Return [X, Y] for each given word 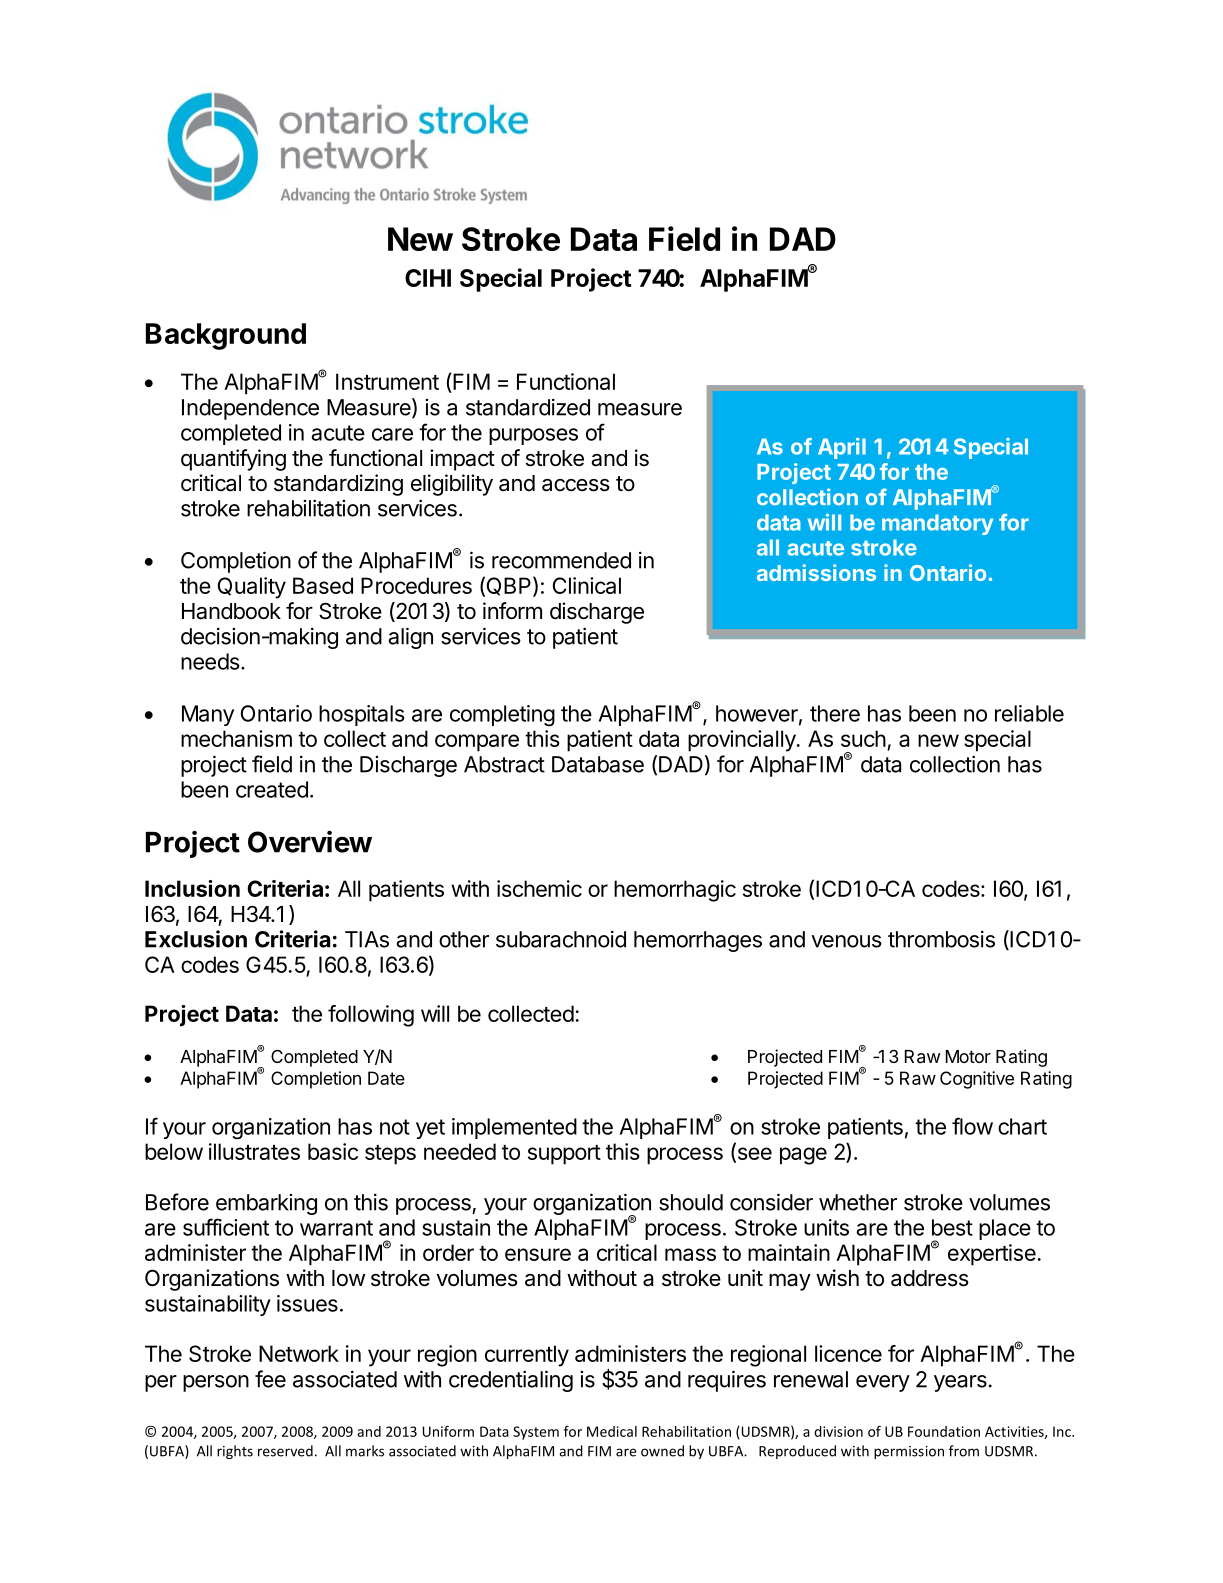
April [842, 448]
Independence [250, 409]
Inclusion [192, 888]
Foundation [944, 1431]
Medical [612, 1431]
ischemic [539, 888]
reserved [285, 1451]
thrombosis [941, 939]
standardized [528, 407]
